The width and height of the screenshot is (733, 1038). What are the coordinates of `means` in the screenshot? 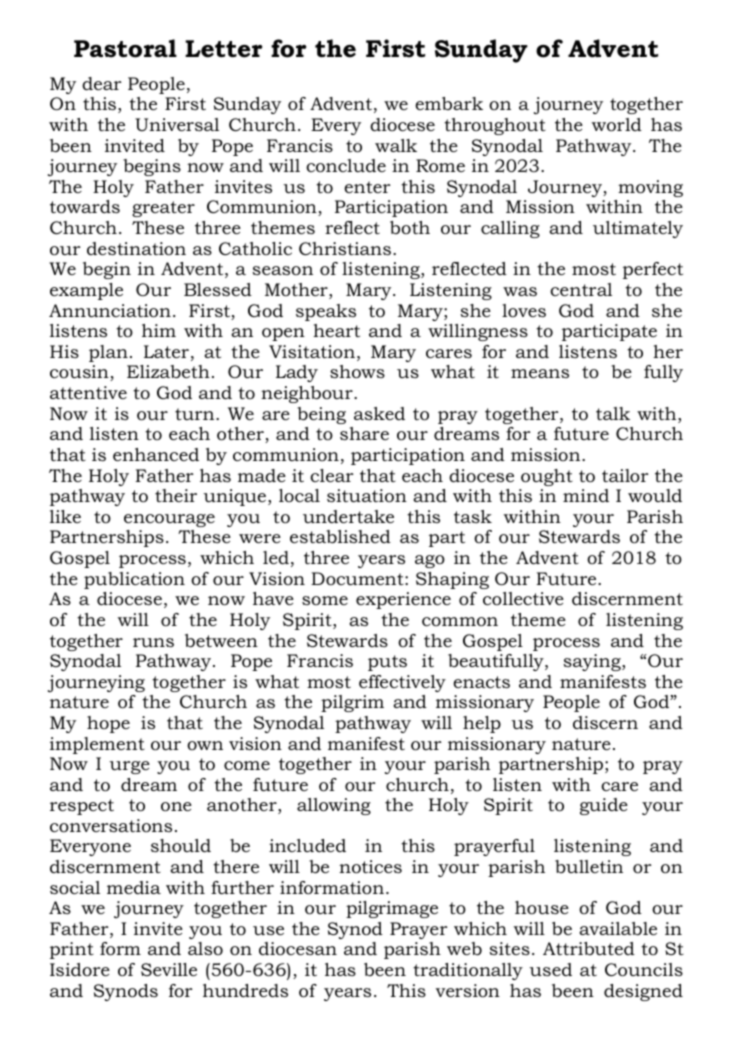 It's located at (540, 373).
